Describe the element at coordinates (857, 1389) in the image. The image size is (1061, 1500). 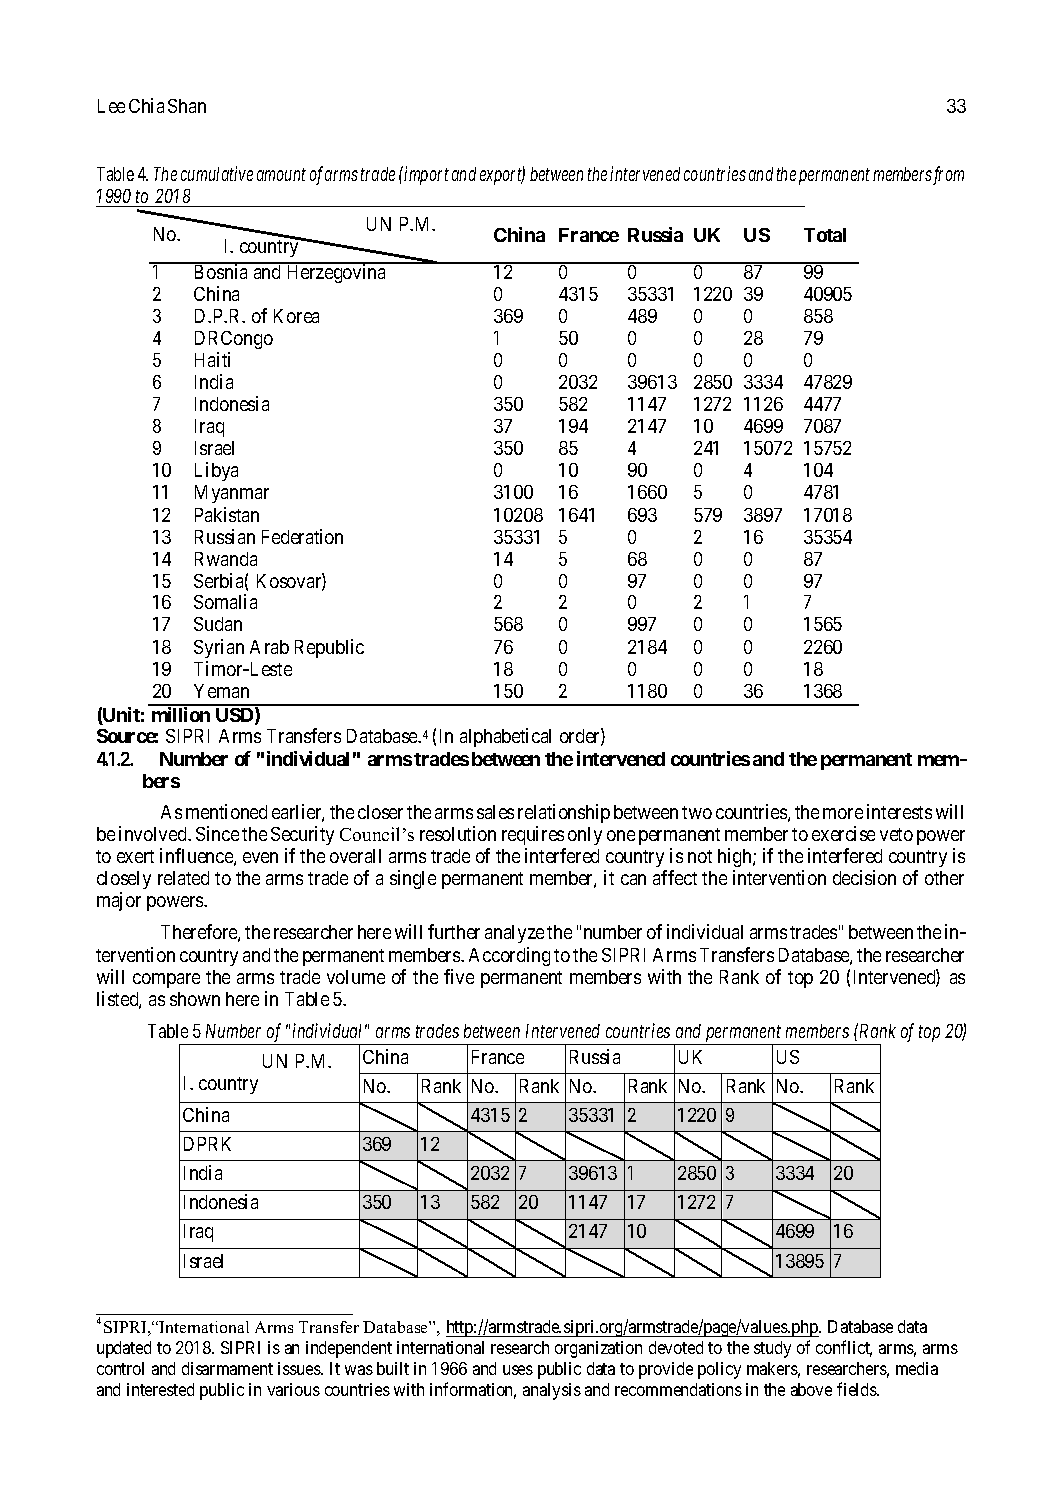
I see `fields` at that location.
